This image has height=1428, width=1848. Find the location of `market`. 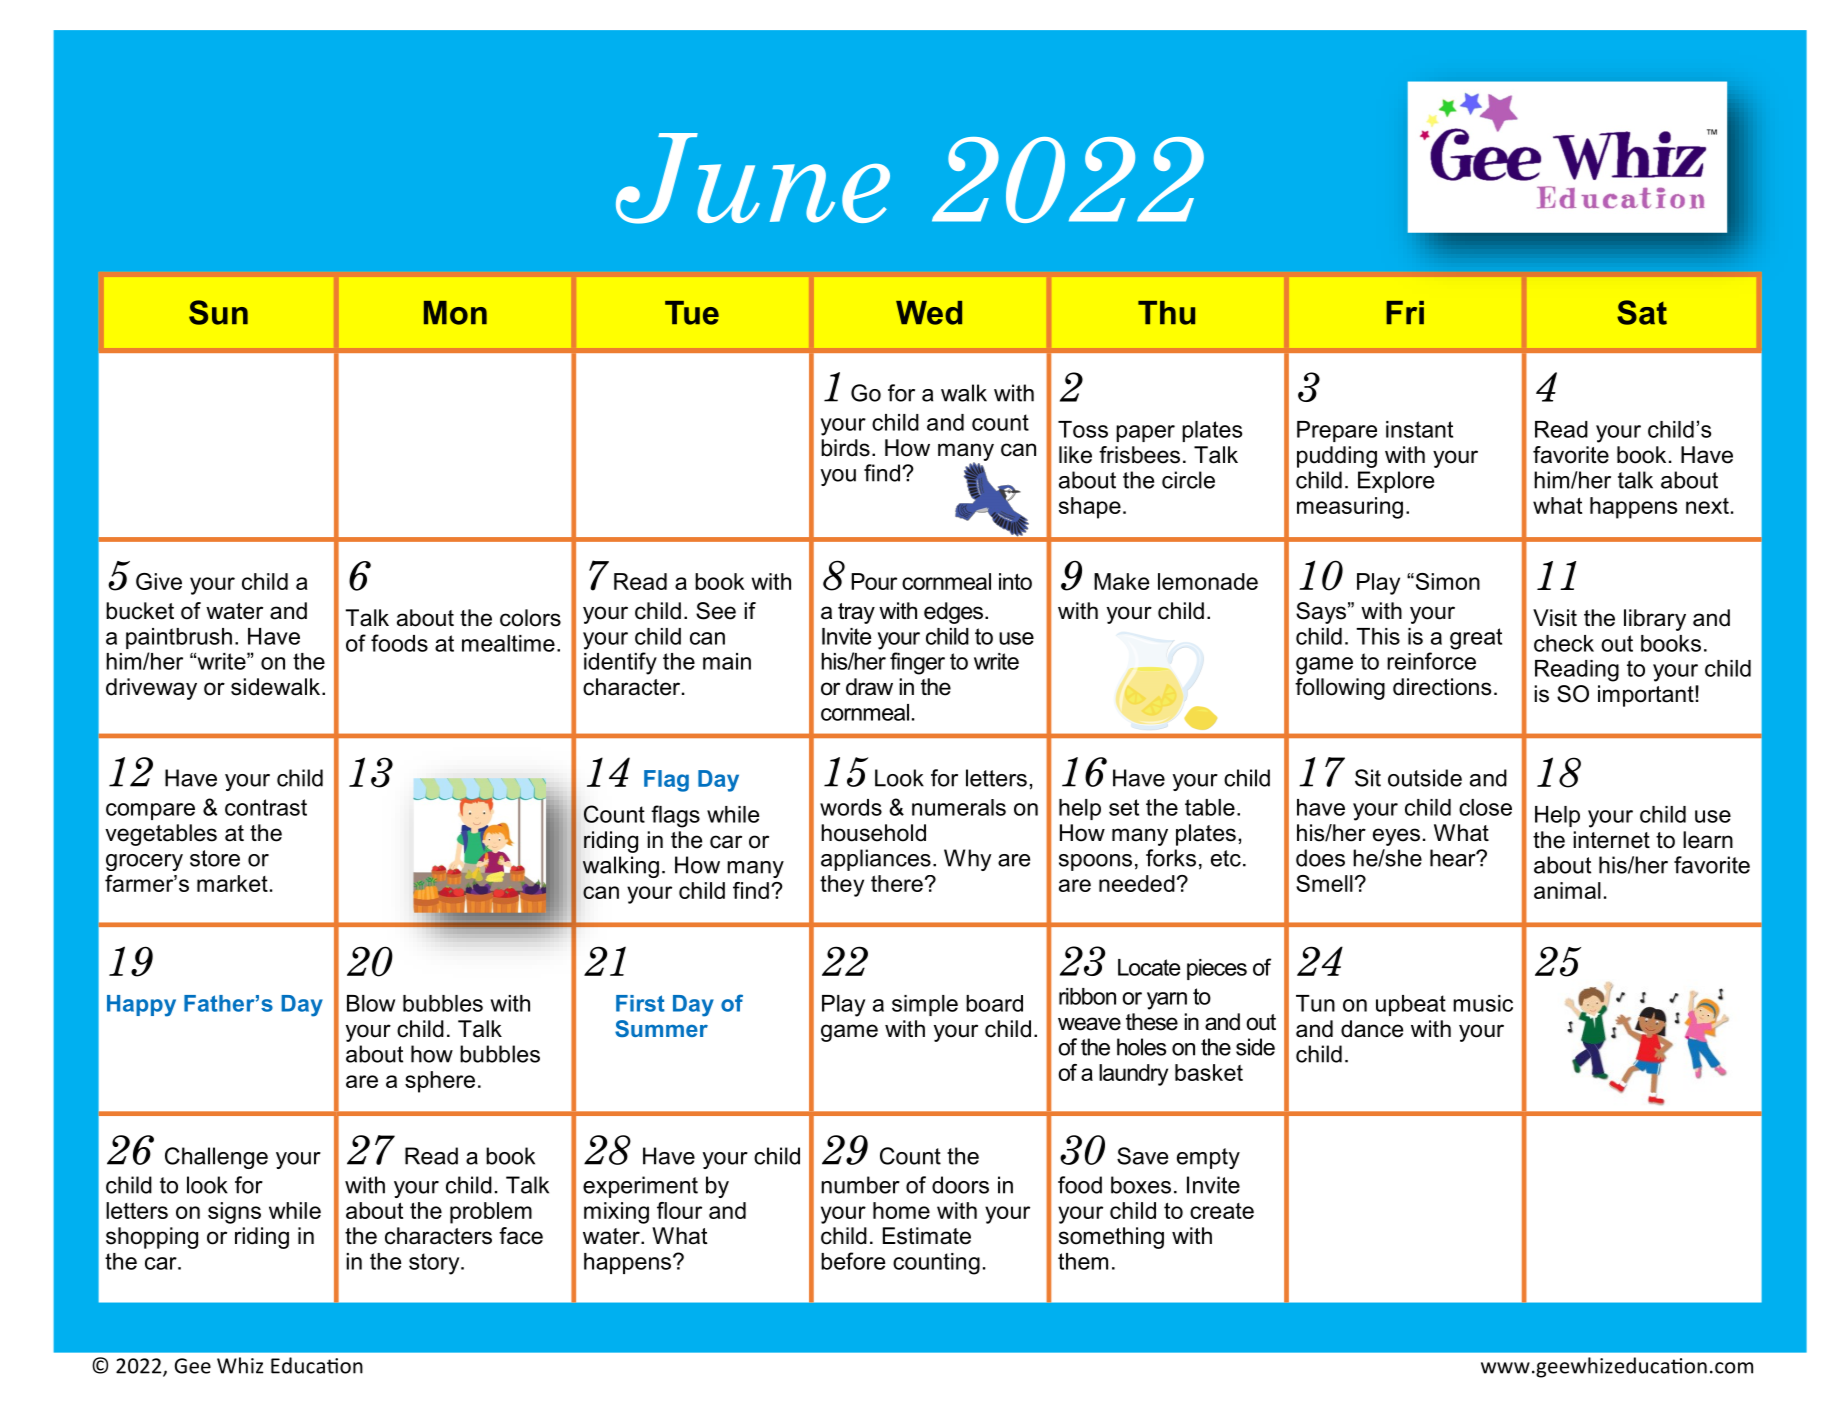

market is located at coordinates (232, 883).
